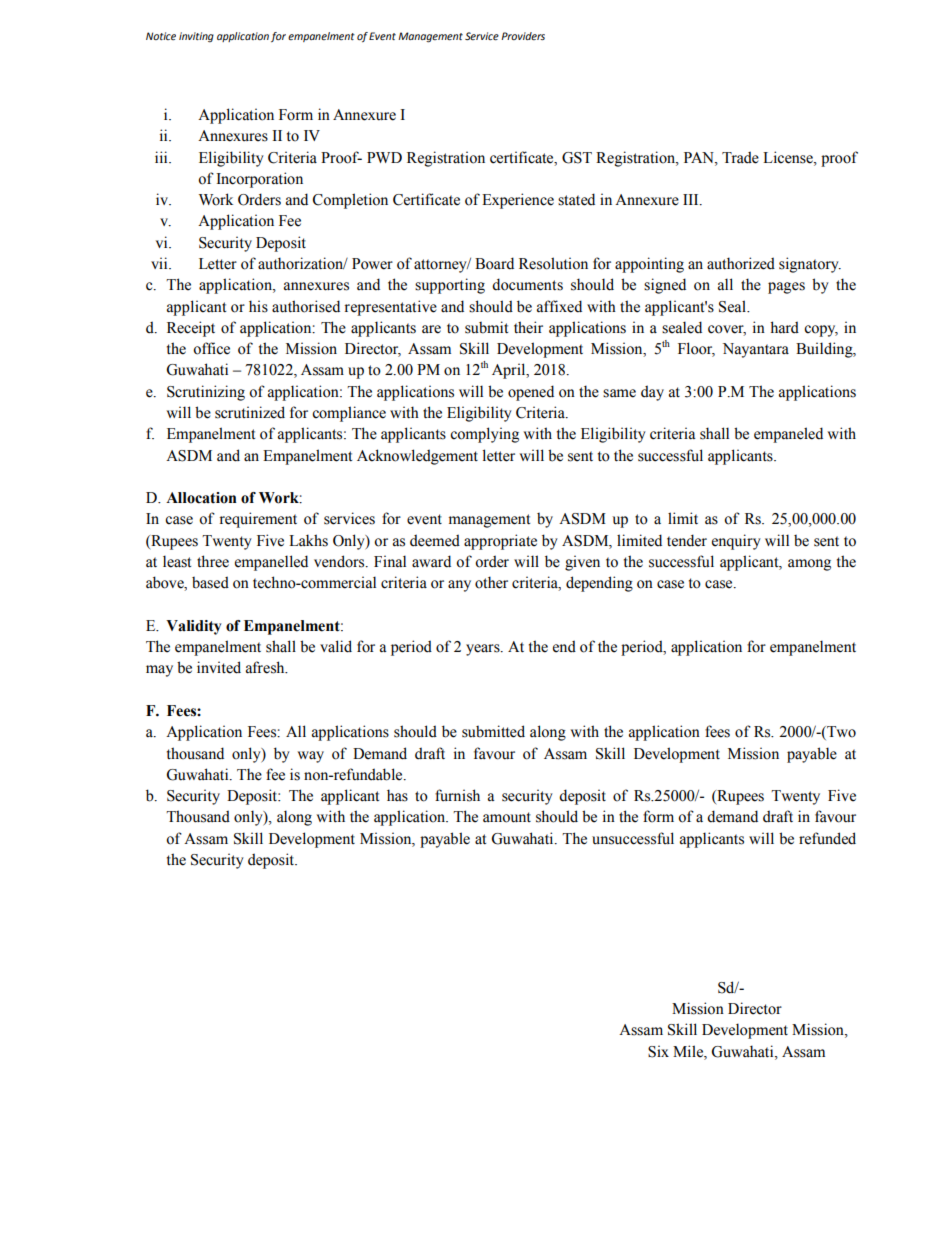  What do you see at coordinates (196, 37) in the screenshot?
I see `inviting` at bounding box center [196, 37].
